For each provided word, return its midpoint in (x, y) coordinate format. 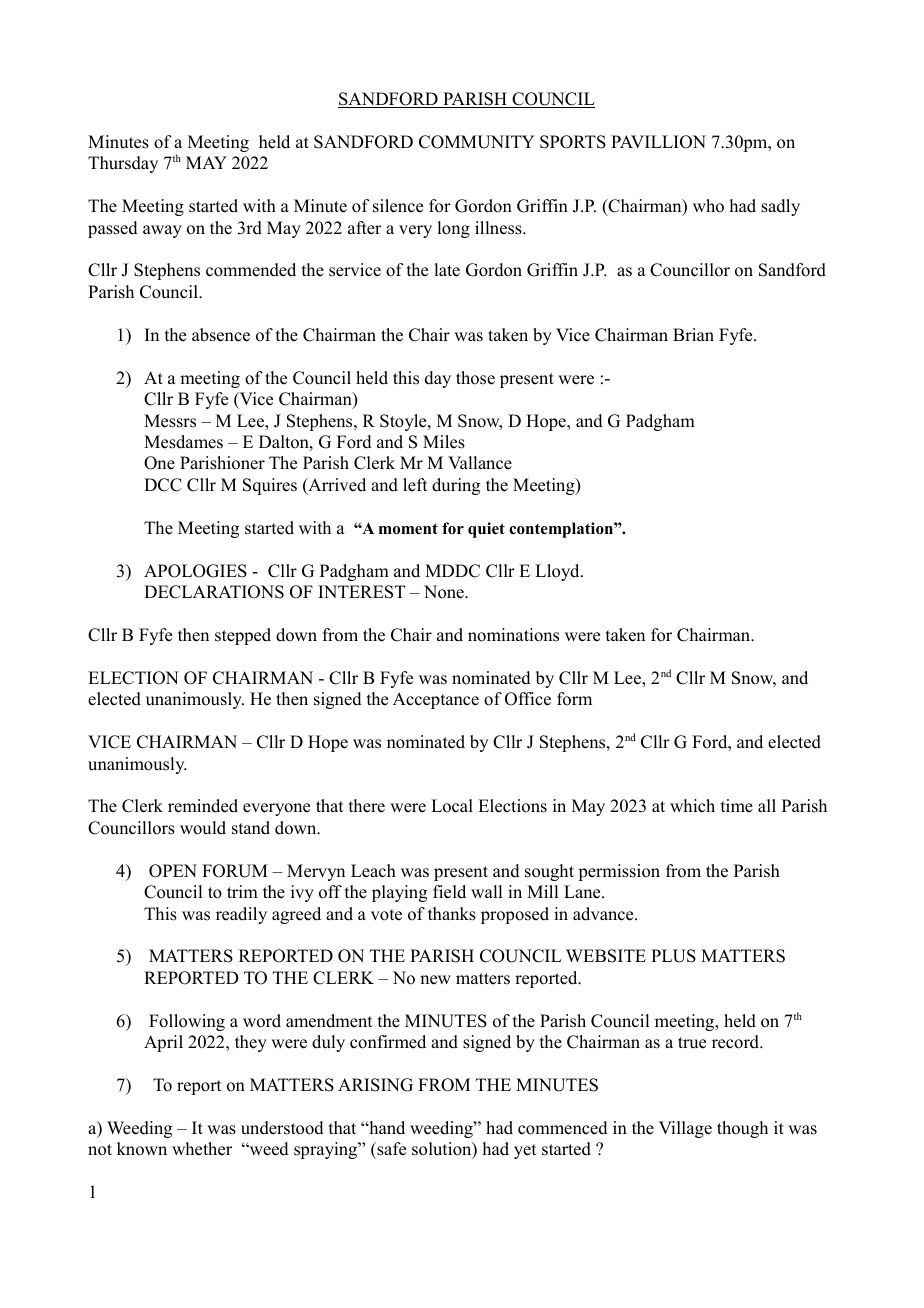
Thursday (123, 164)
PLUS (673, 956)
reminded (203, 806)
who (708, 206)
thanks (452, 914)
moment (408, 529)
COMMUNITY (477, 142)
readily (241, 915)
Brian (693, 334)
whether (202, 1149)
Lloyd (558, 572)
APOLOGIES (195, 571)
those (475, 378)
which (692, 806)
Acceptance (436, 700)
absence (221, 335)
